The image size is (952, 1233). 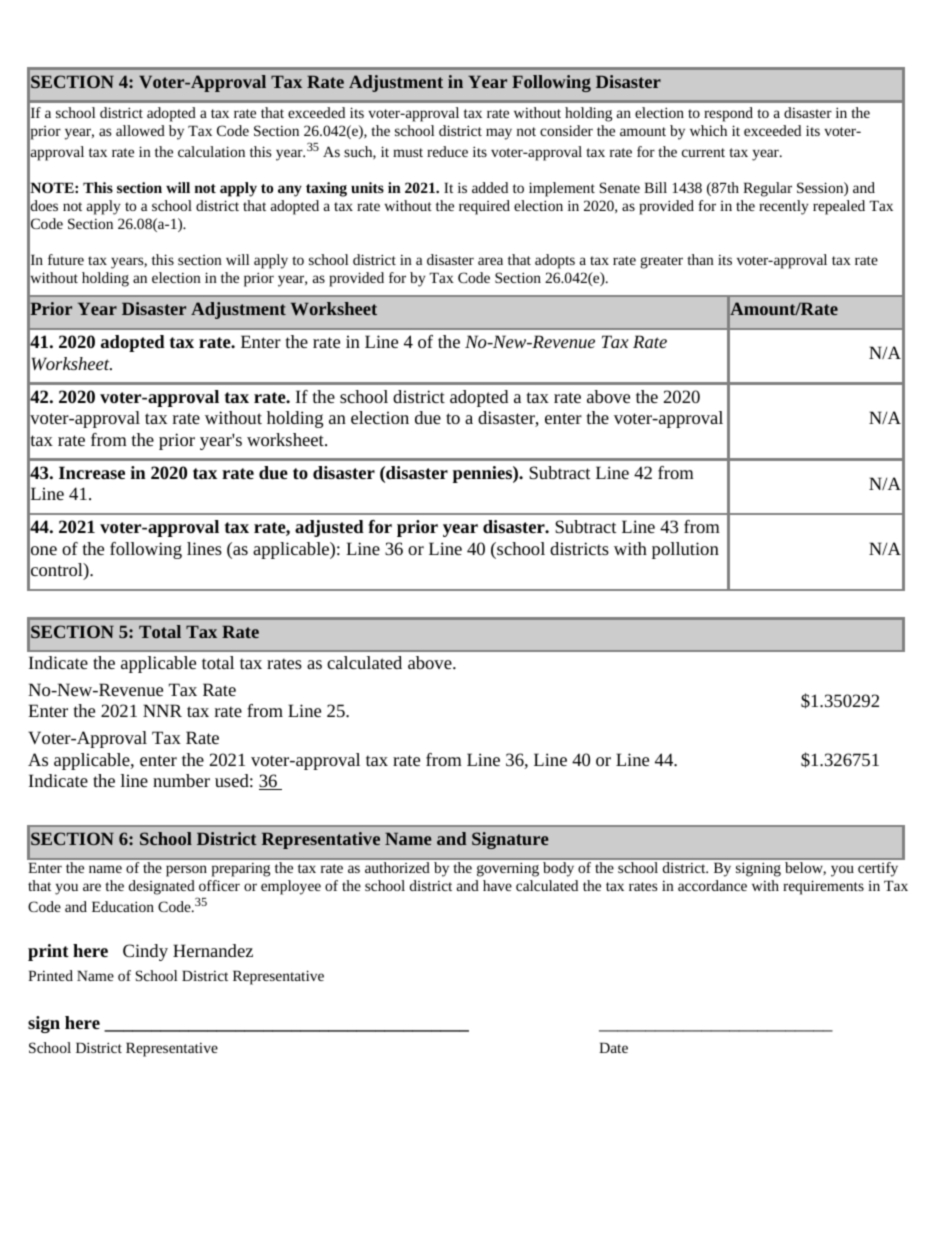 What do you see at coordinates (447, 151) in the screenshot?
I see `reduce` at bounding box center [447, 151].
